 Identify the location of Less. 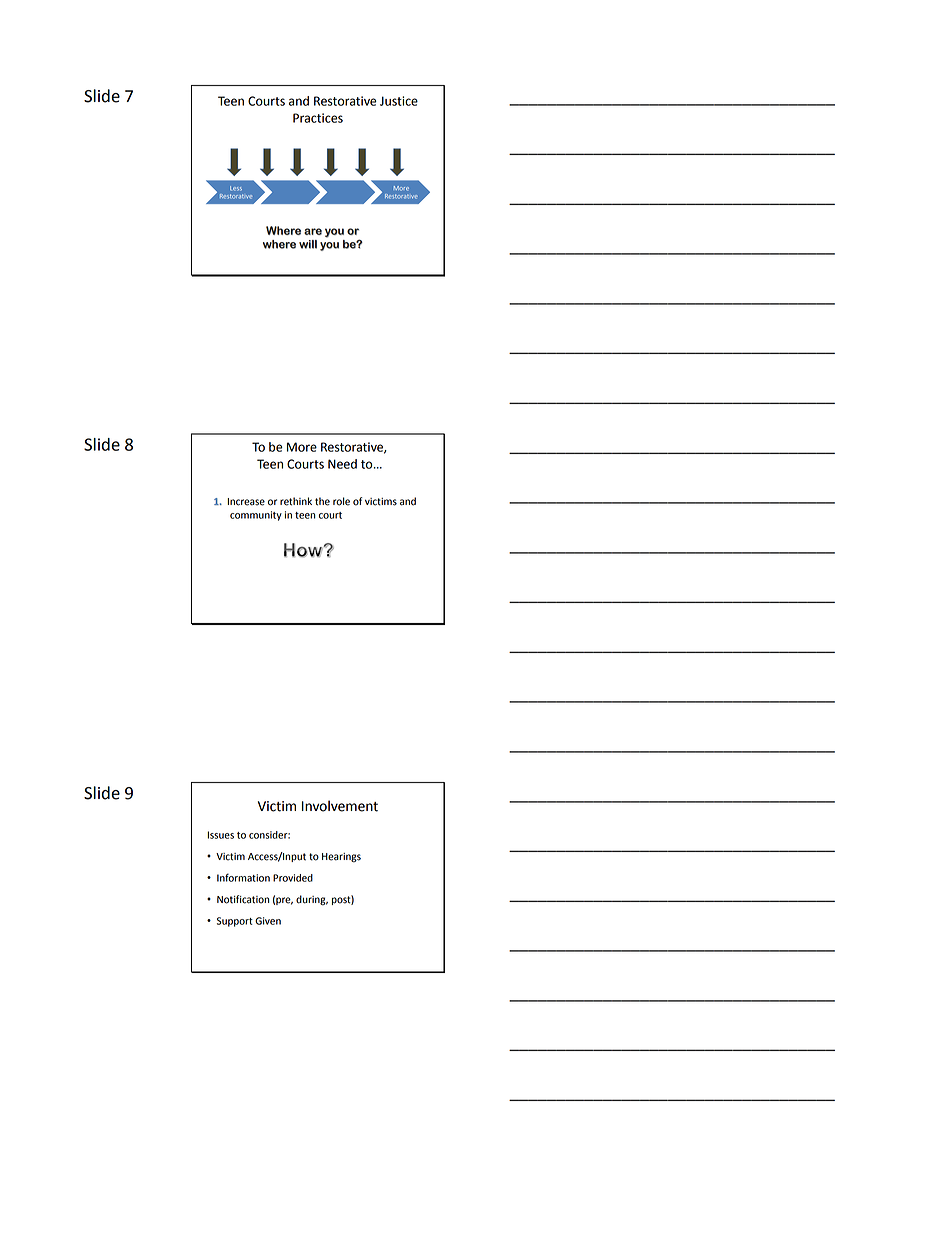
(236, 188).
